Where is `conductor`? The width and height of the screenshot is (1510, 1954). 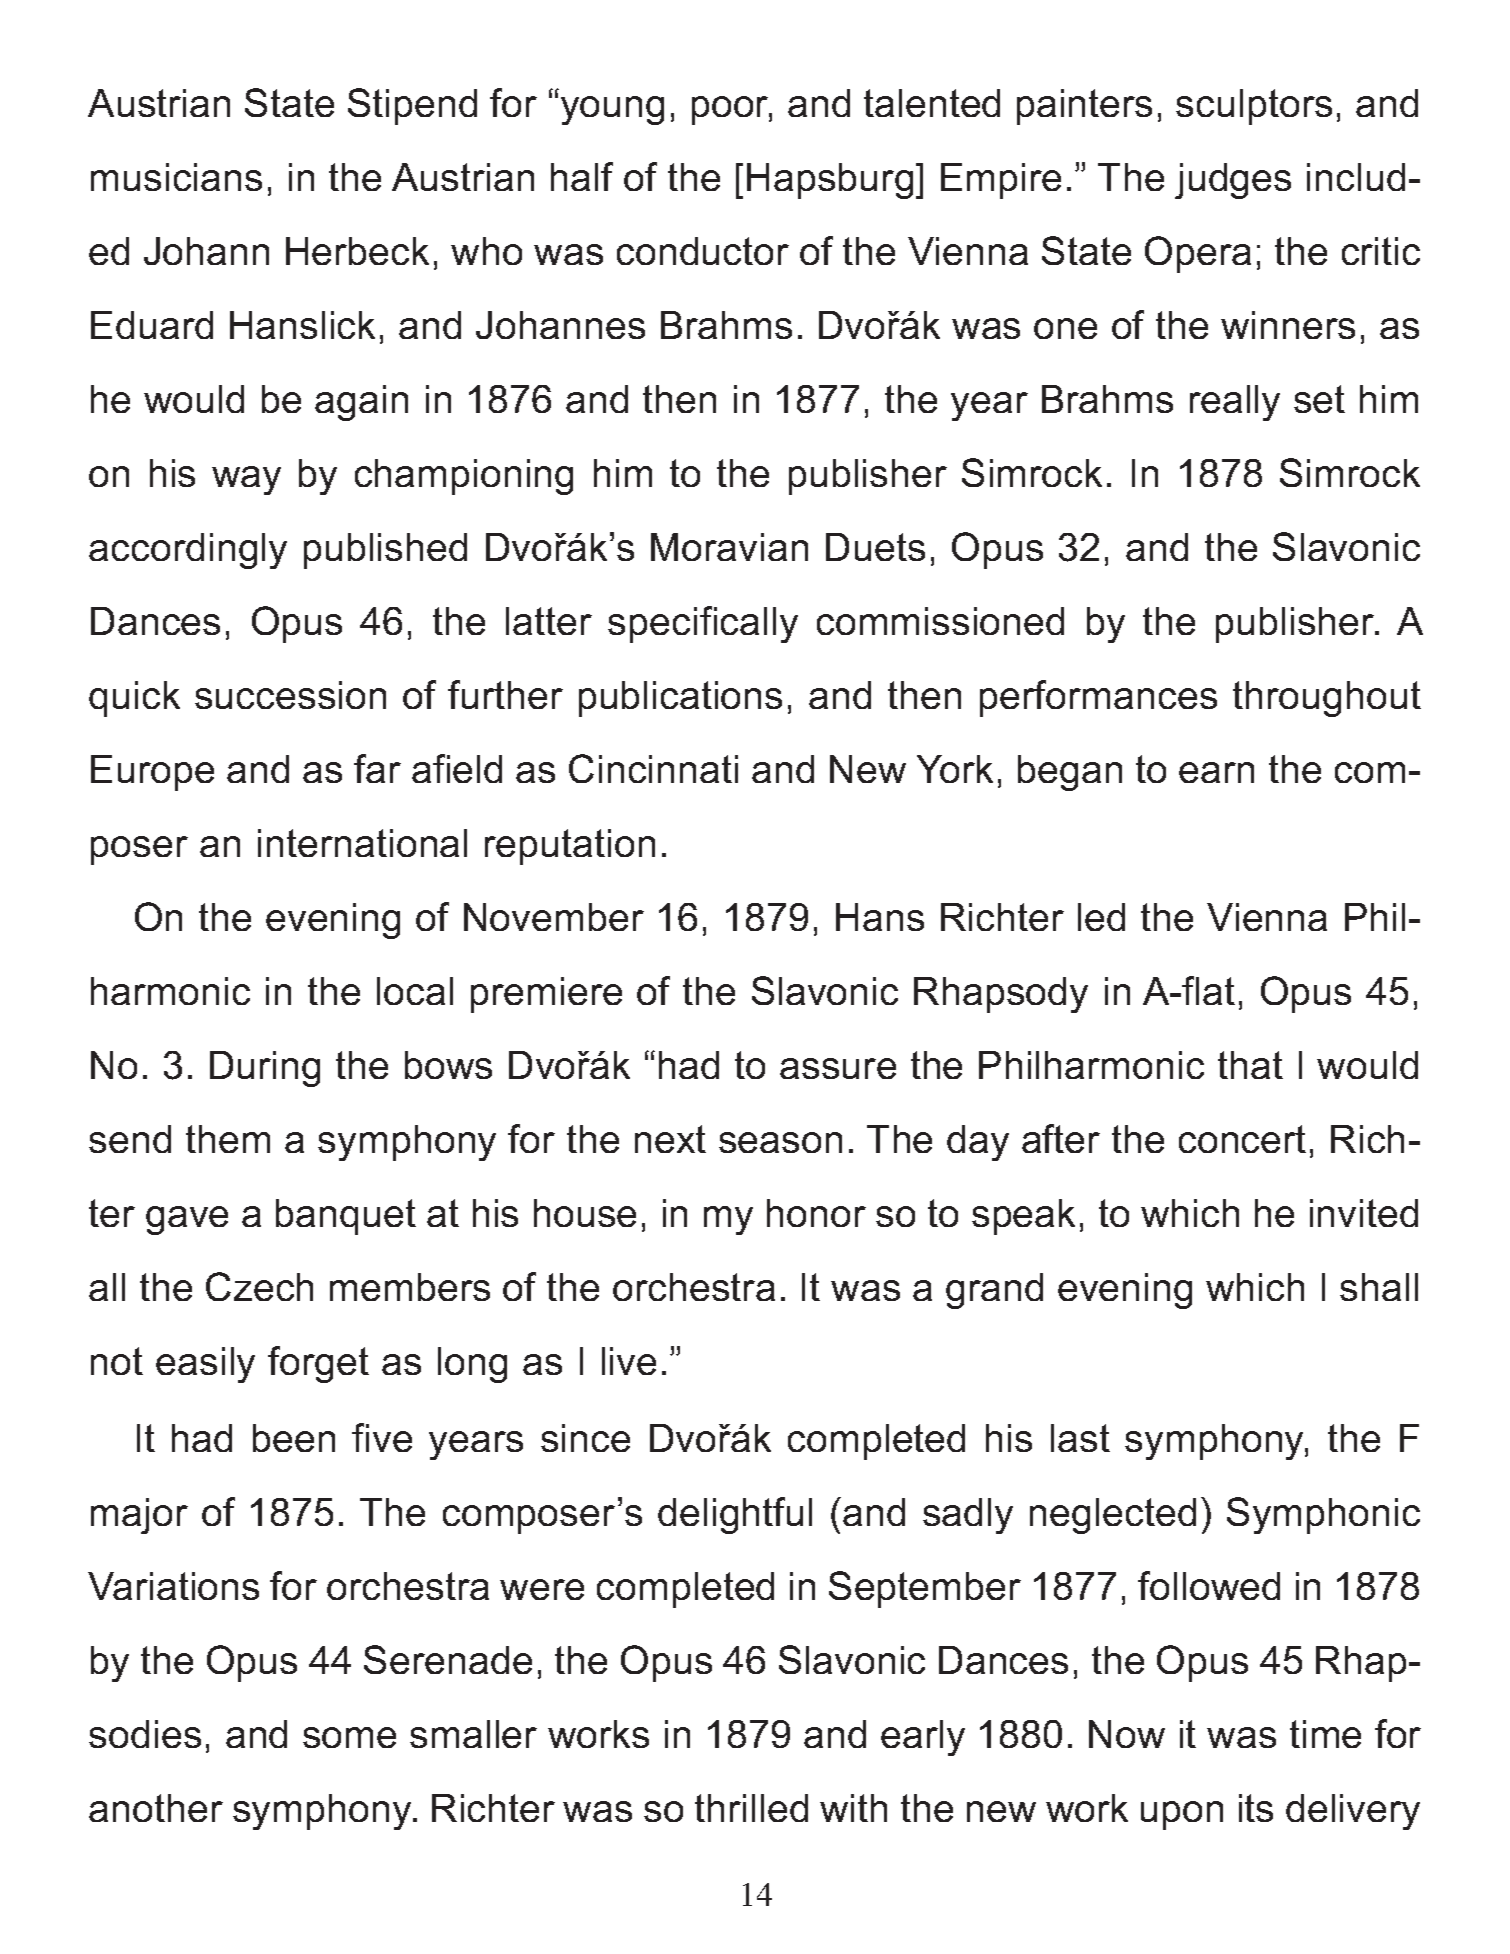 conductor is located at coordinates (703, 251).
